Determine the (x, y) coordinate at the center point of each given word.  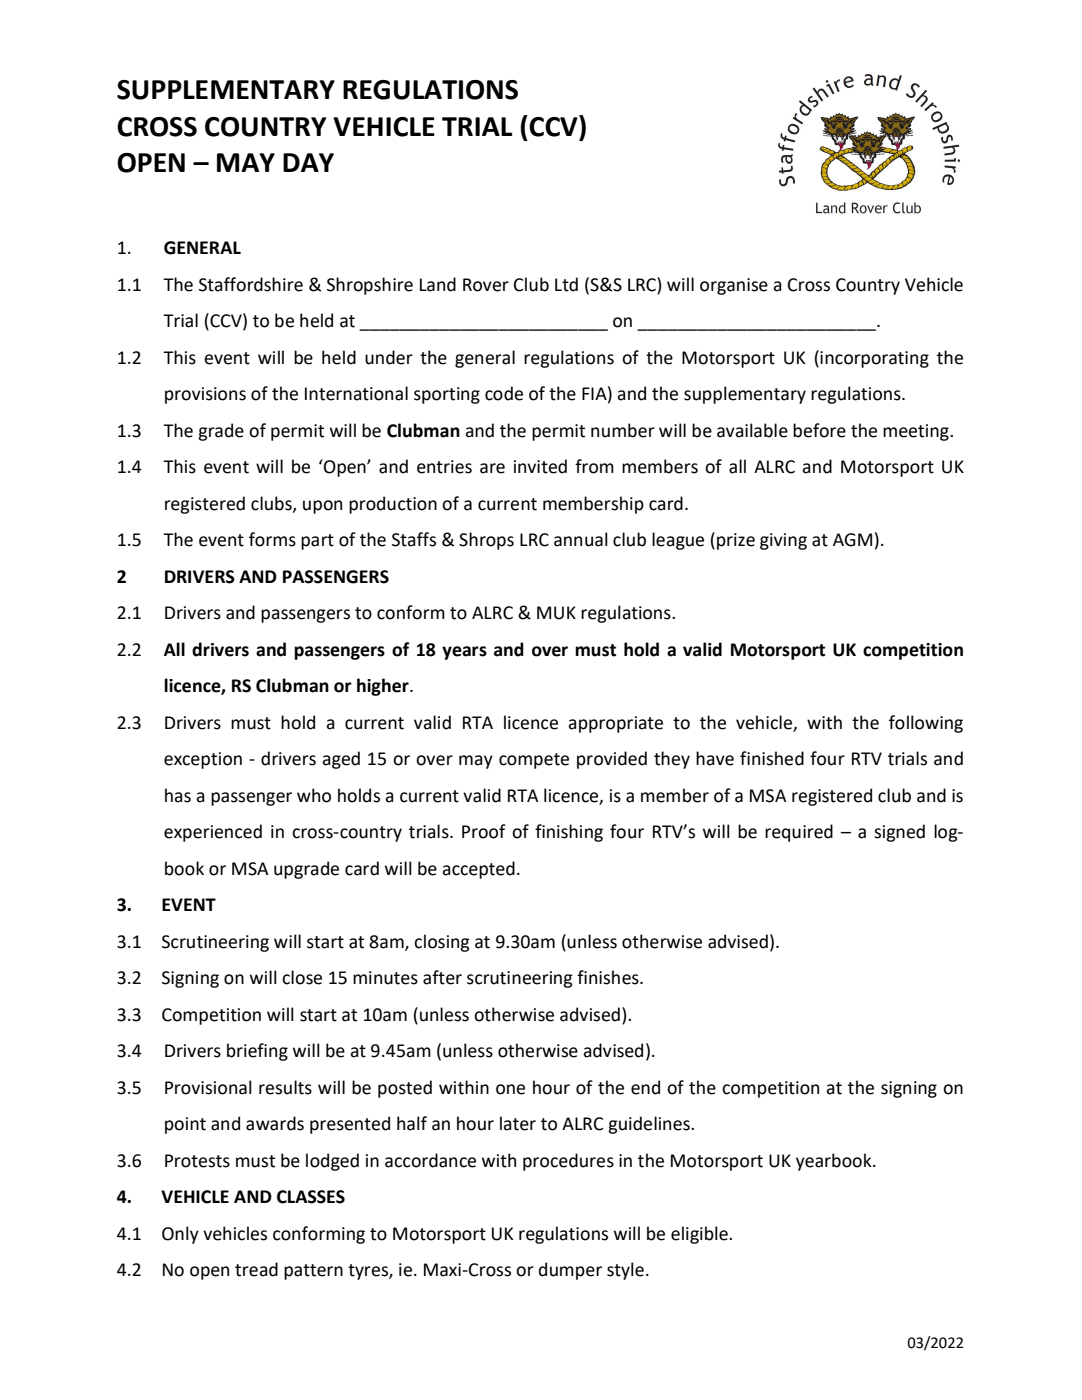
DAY (308, 162)
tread (256, 1269)
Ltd (566, 284)
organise (734, 286)
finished (772, 758)
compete (534, 761)
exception (203, 760)
